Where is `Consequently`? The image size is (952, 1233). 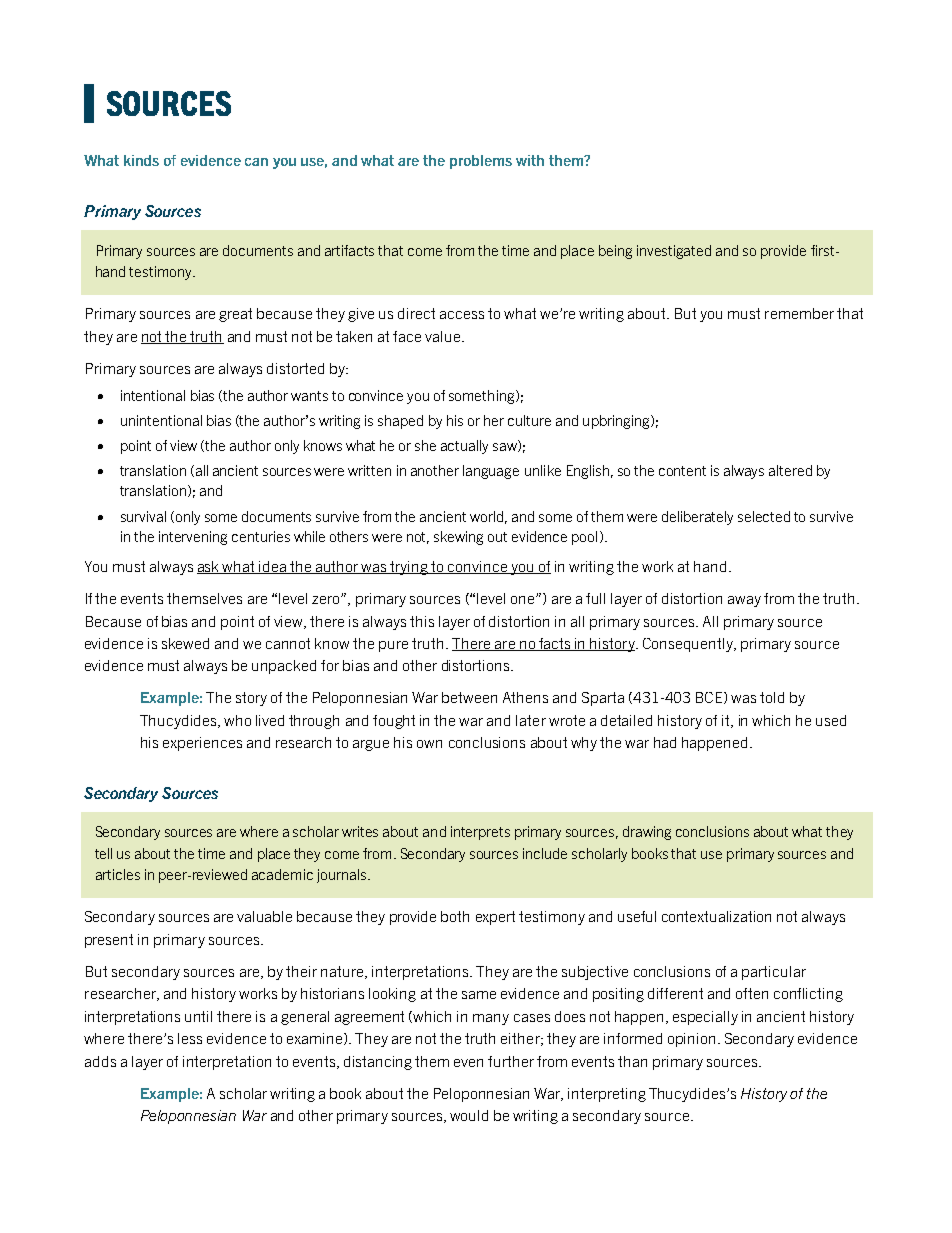 Consequently is located at coordinates (689, 645).
